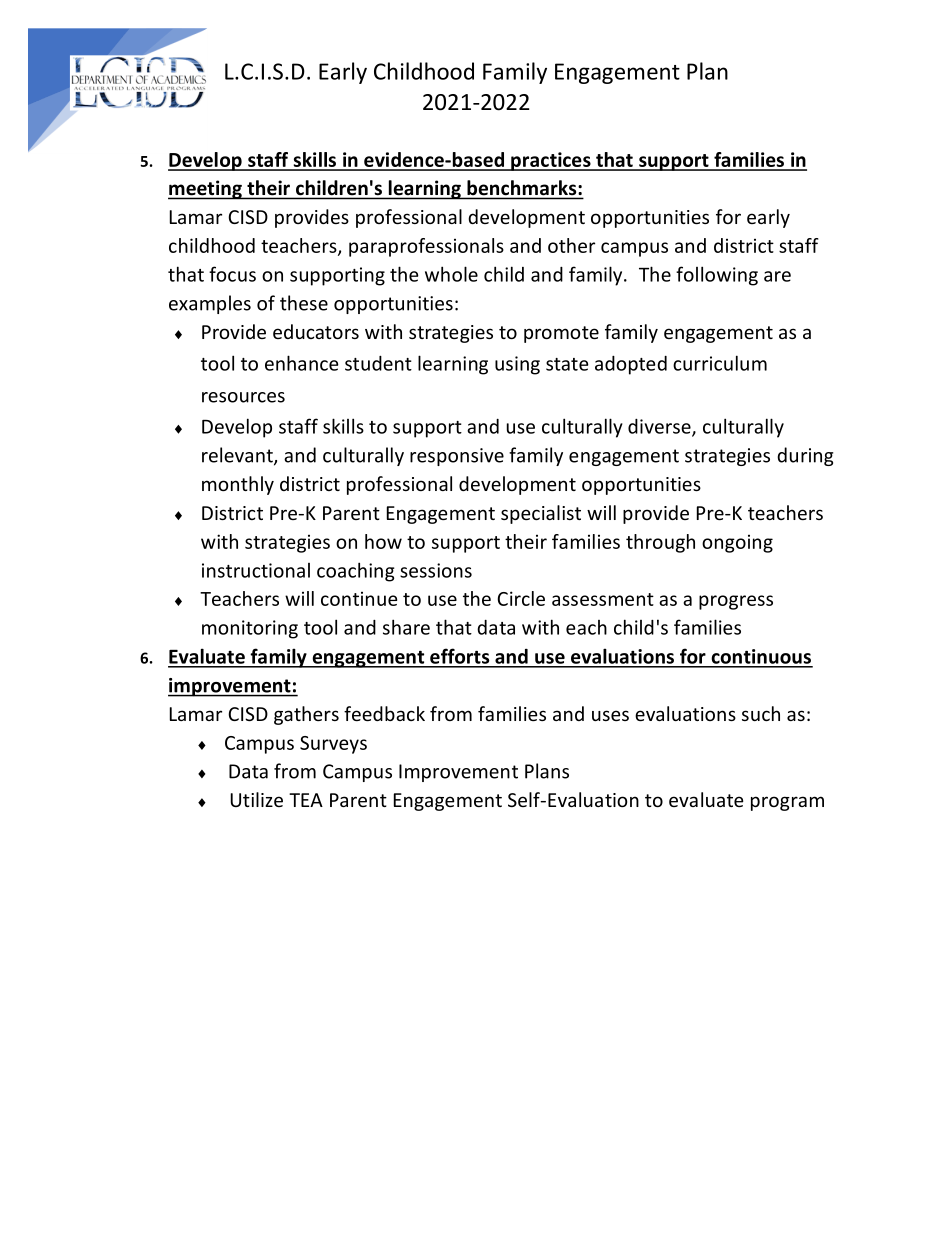 The image size is (952, 1233). Describe the element at coordinates (238, 485) in the screenshot. I see `monthly` at that location.
